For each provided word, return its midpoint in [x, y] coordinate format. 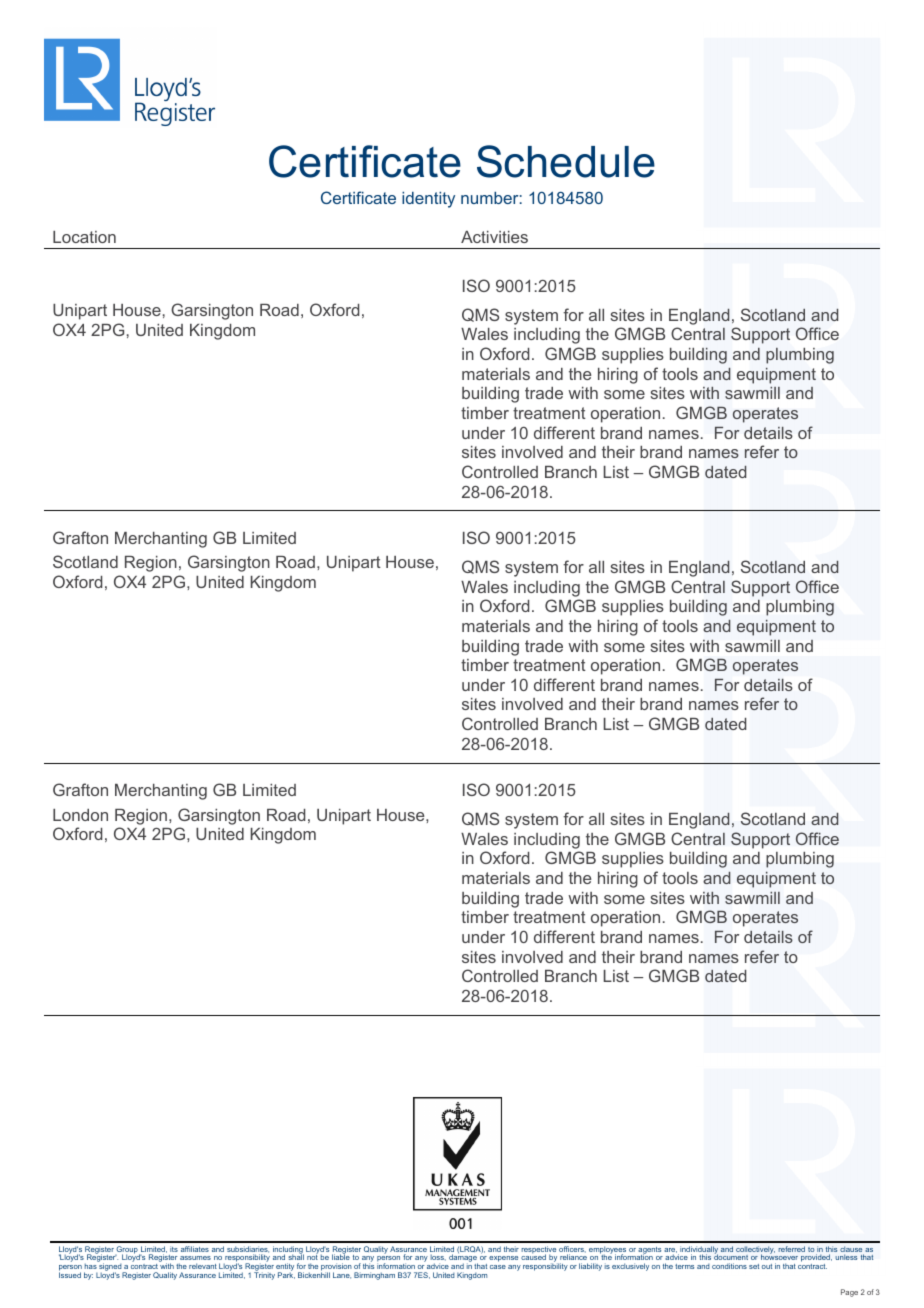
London [80, 815]
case [498, 1267]
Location [84, 237]
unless [846, 1257]
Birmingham [374, 1276]
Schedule [566, 161]
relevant [203, 1266]
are [670, 1251]
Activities [494, 237]
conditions [729, 1266]
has [91, 1266]
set [754, 1266]
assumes [195, 1260]
